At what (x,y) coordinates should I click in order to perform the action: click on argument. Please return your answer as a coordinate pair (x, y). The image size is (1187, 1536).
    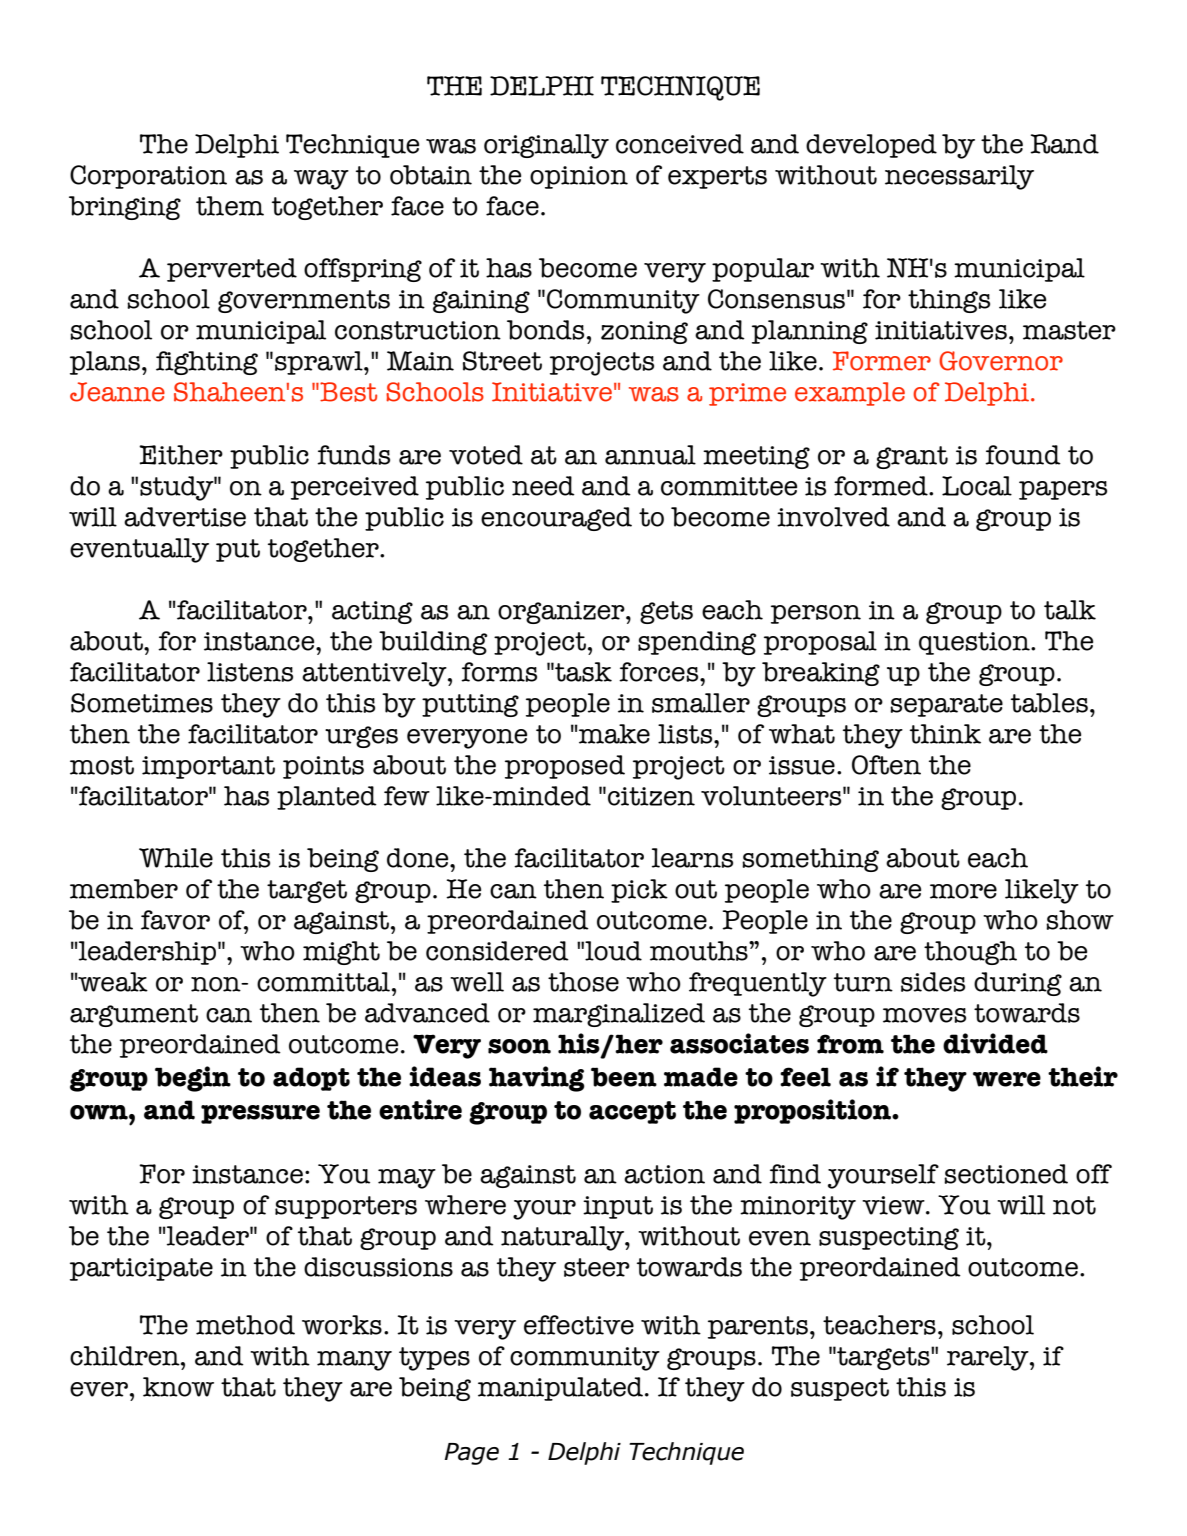
    Looking at the image, I should click on (134, 1015).
